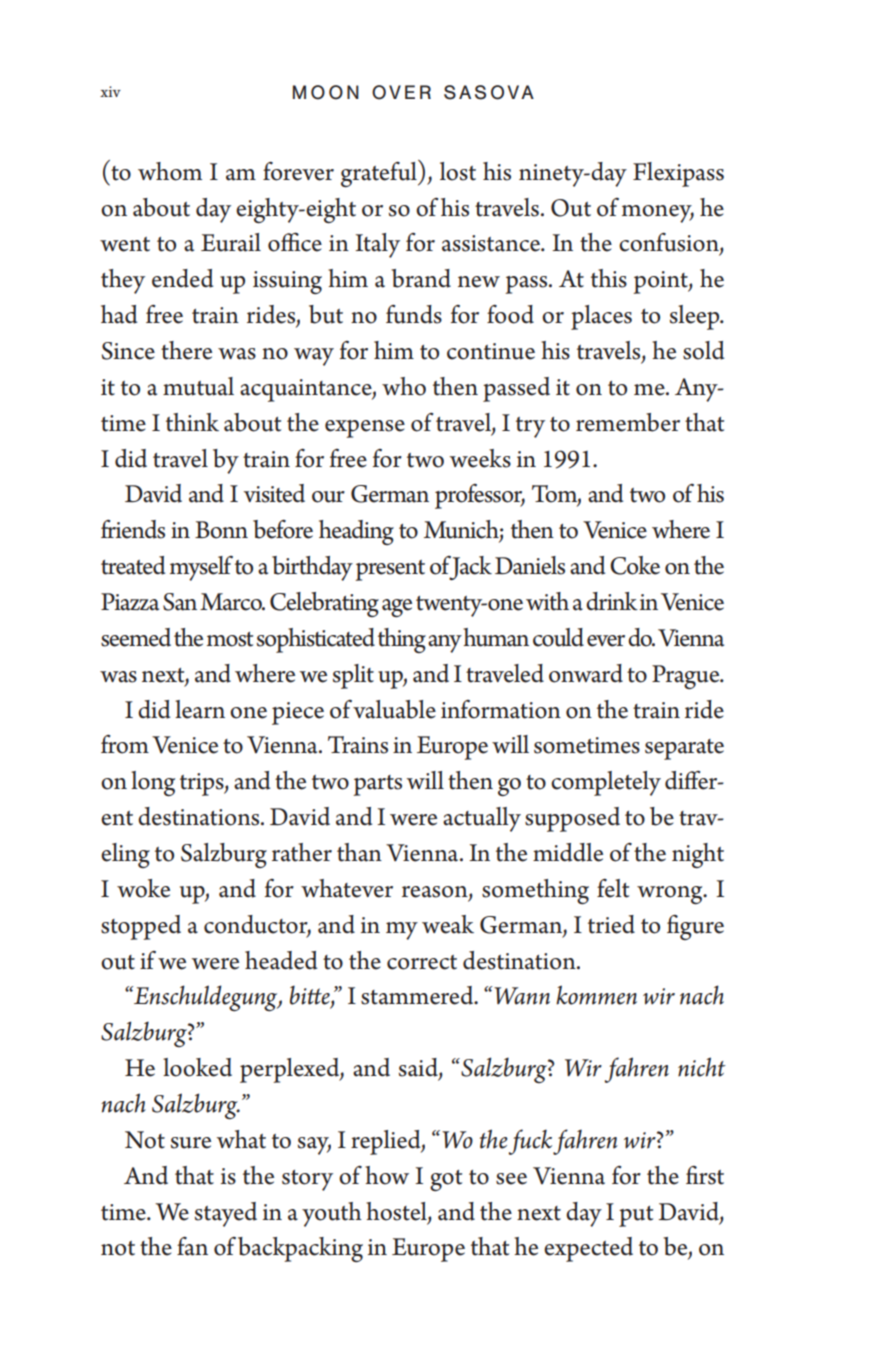 The height and width of the screenshot is (1372, 887). I want to click on this, so click(609, 278).
